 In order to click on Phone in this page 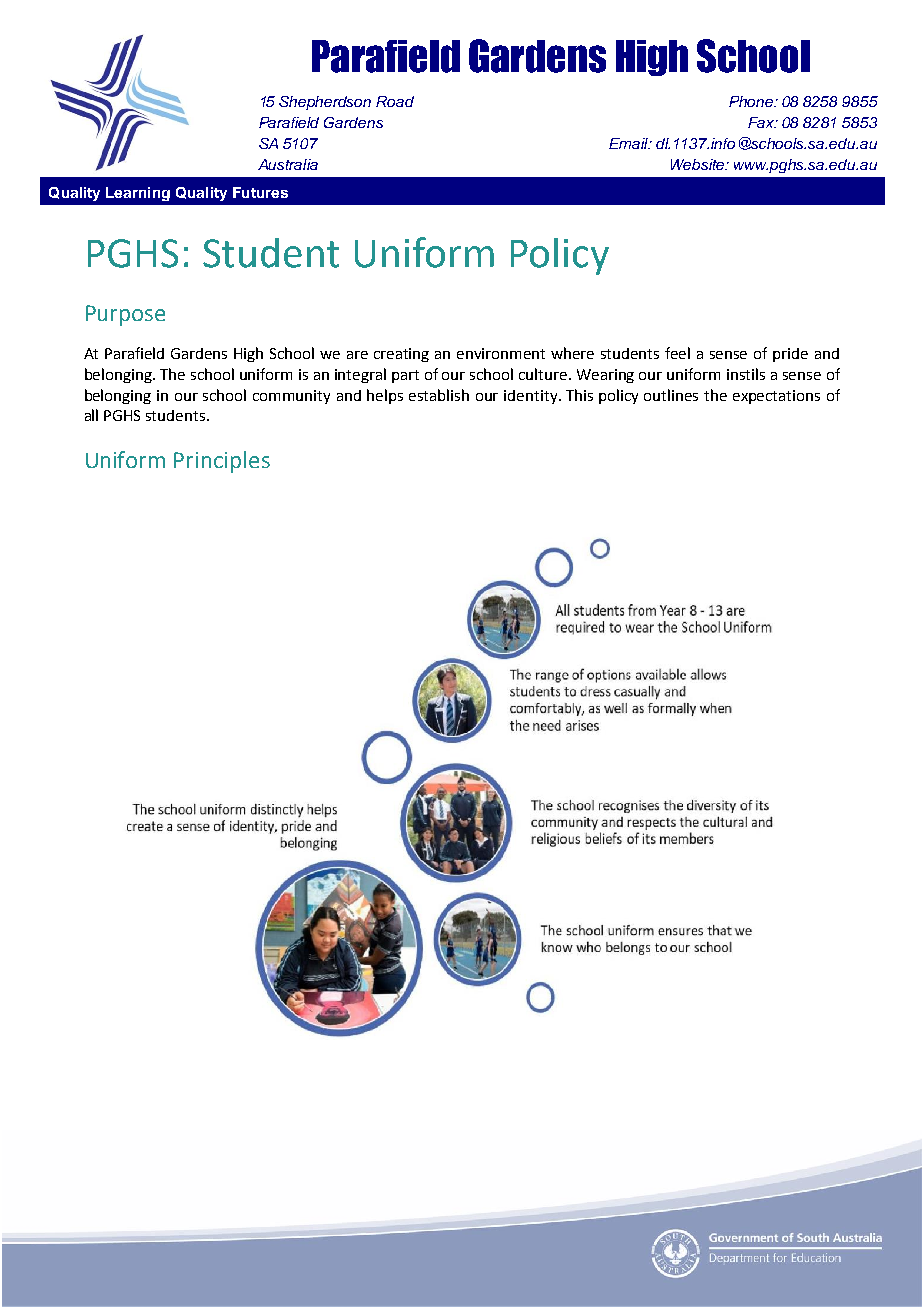, I will do `click(752, 101)`.
